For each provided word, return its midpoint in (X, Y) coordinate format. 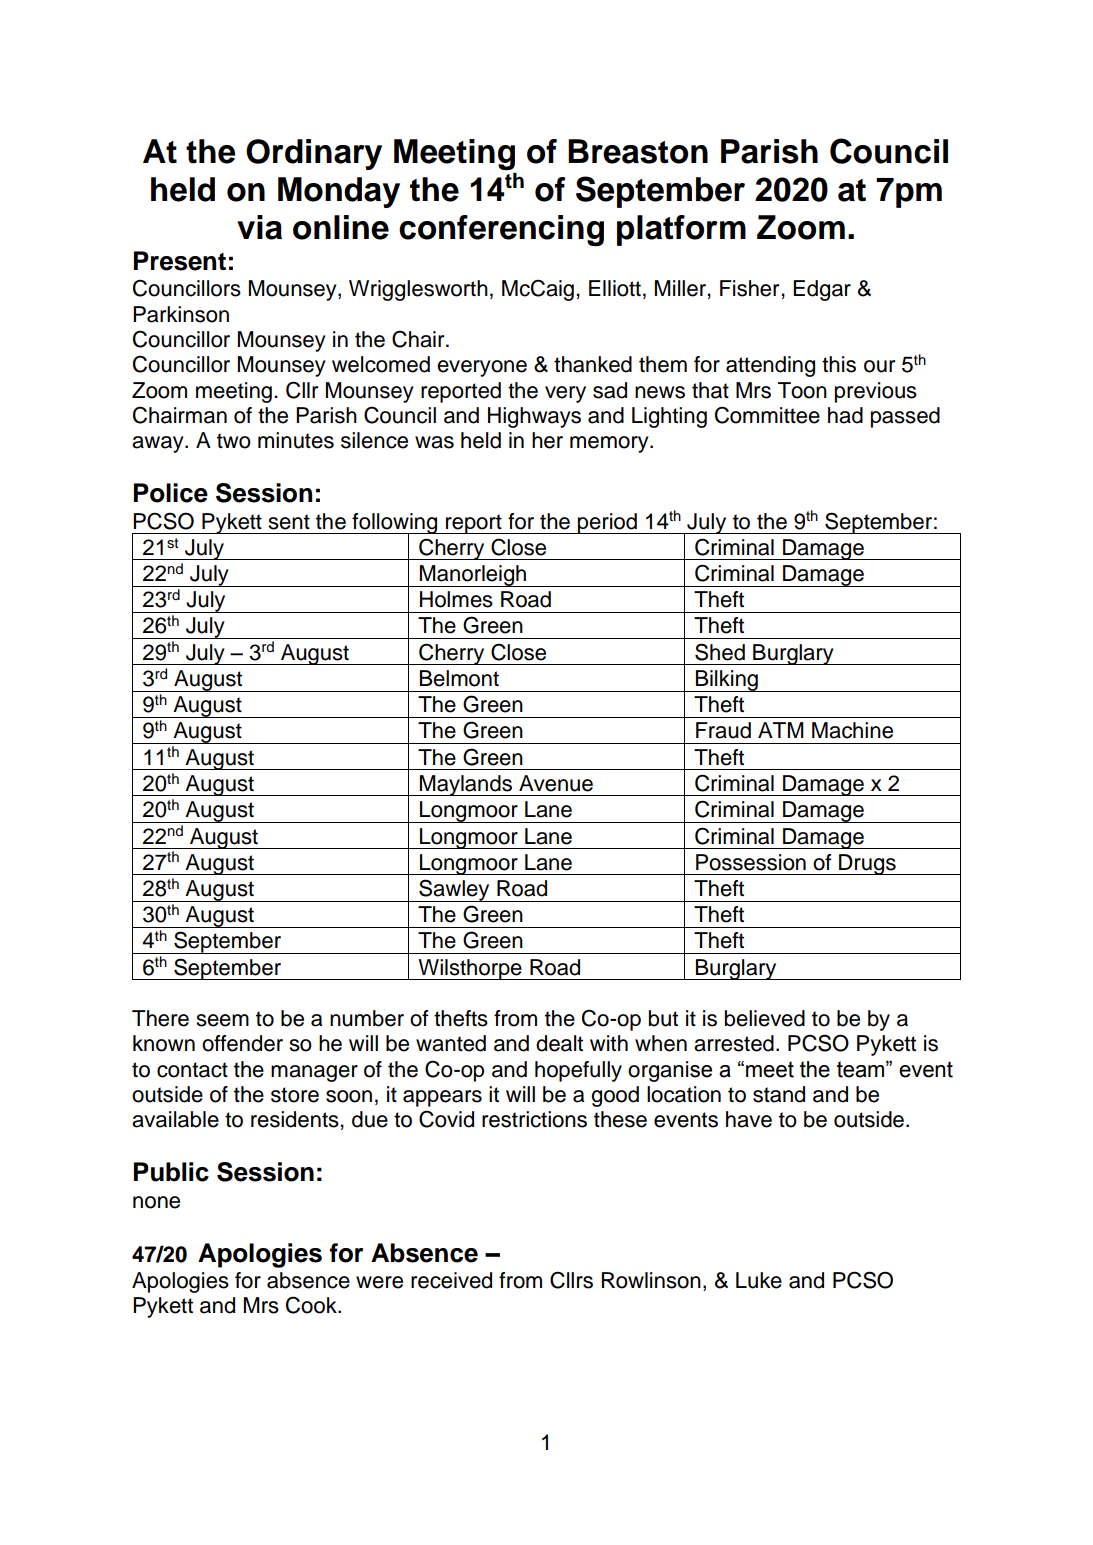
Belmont (459, 678)
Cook (312, 1305)
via (259, 227)
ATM (781, 730)
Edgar (822, 290)
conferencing (501, 230)
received (451, 1280)
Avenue (556, 783)
